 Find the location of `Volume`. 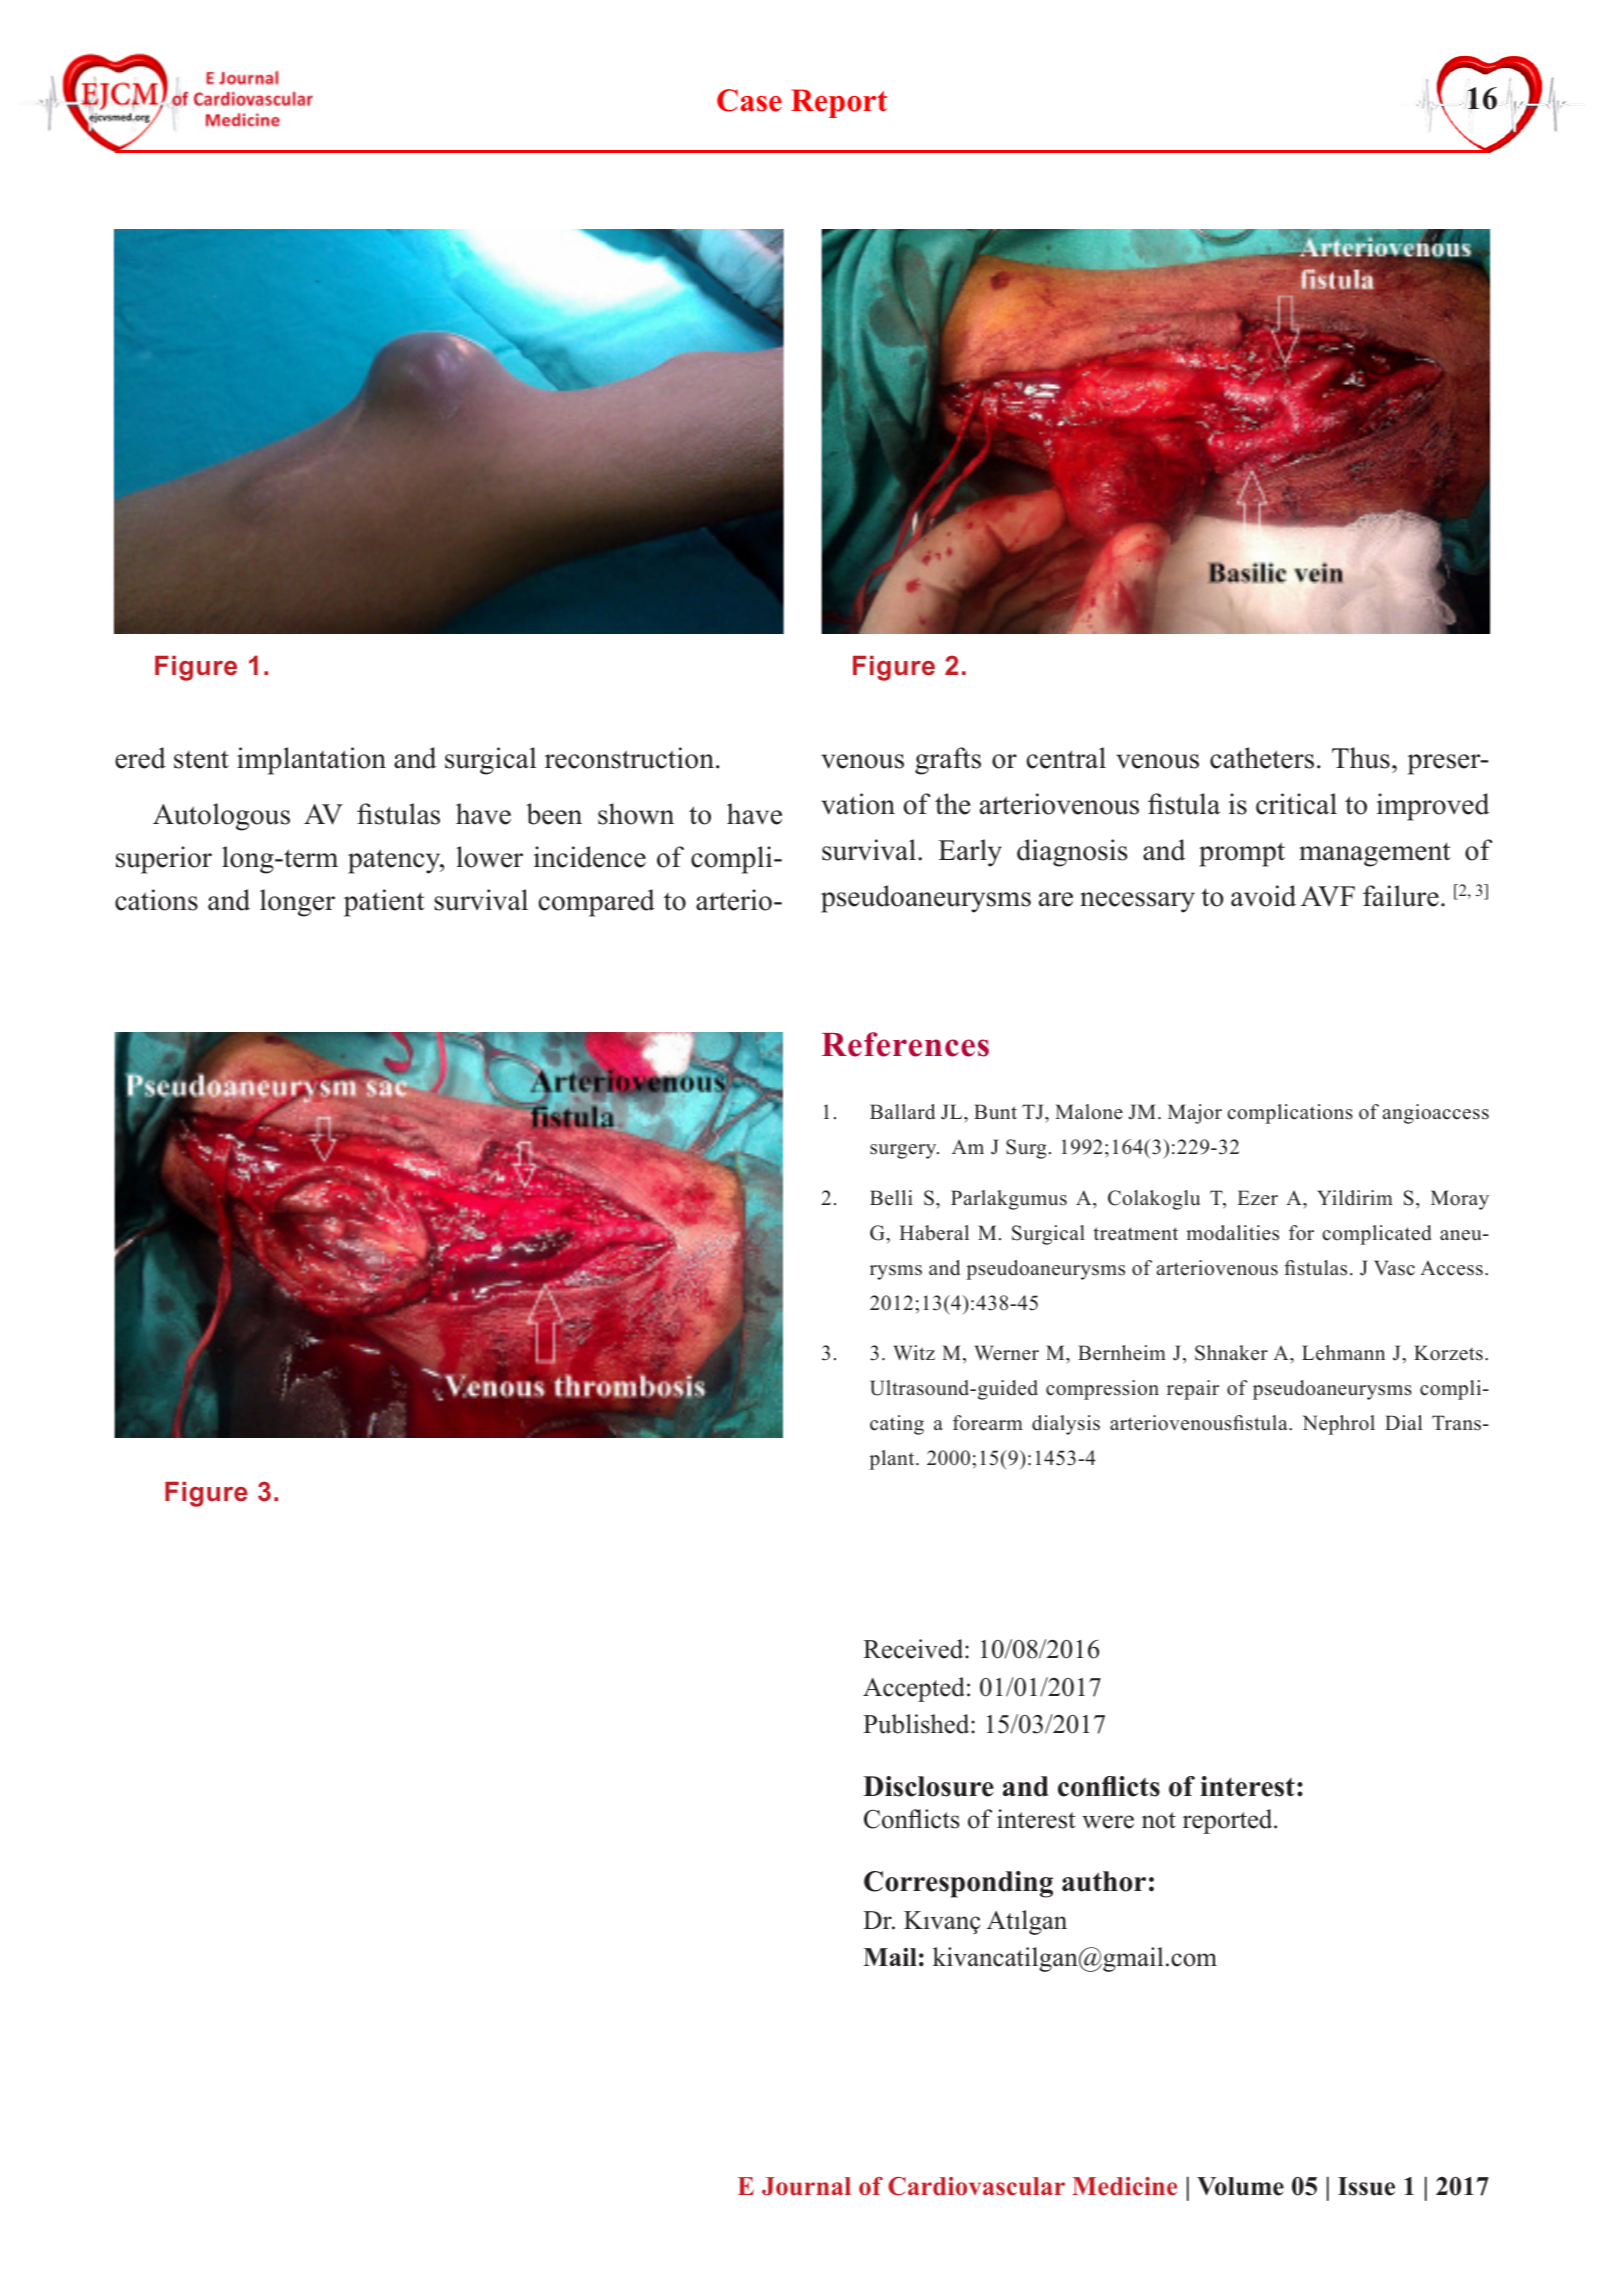

Volume is located at coordinates (1240, 2186).
